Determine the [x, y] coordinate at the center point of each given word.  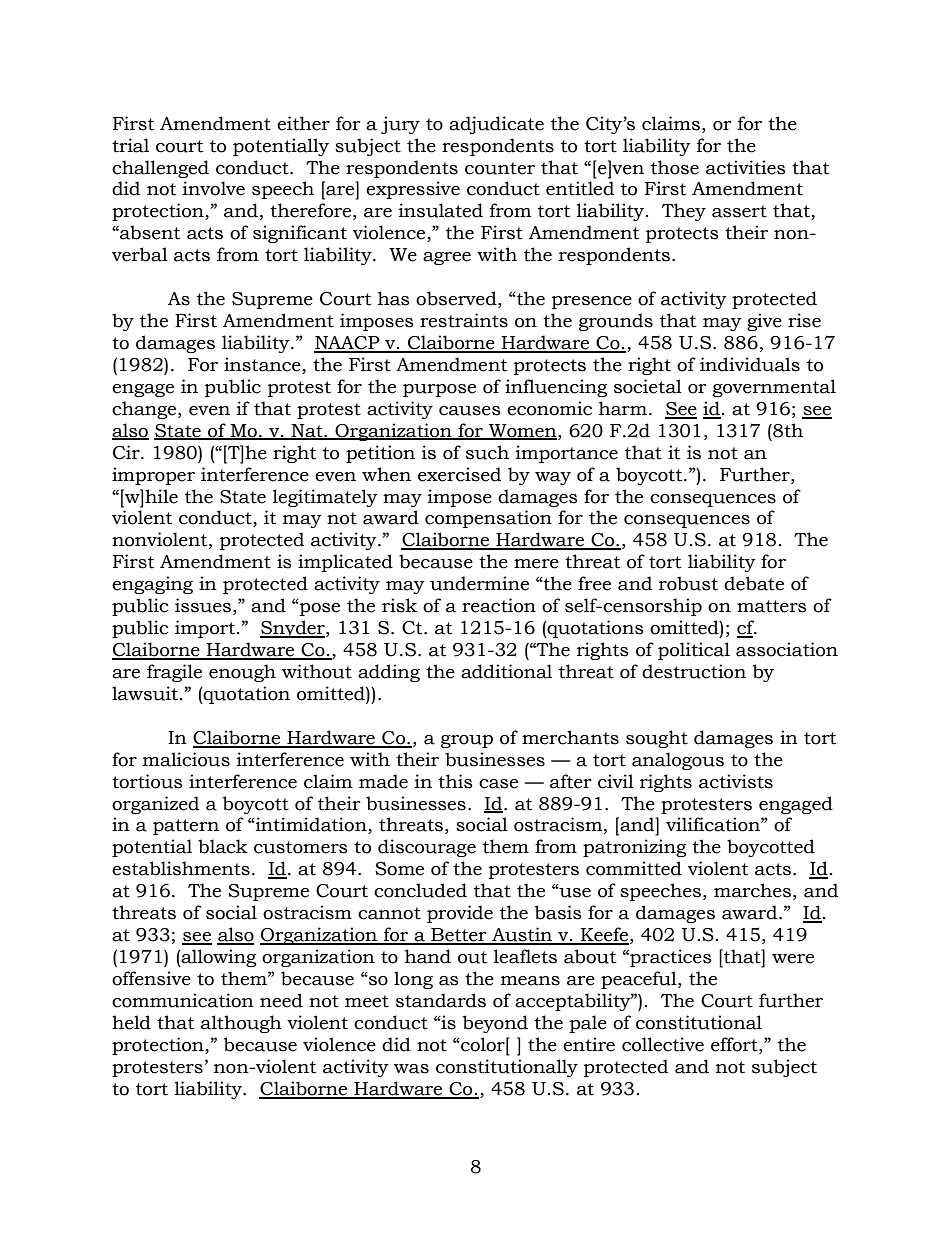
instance [263, 365]
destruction [694, 671]
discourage [427, 848]
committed [634, 868]
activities [746, 167]
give [764, 322]
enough [242, 673]
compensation [488, 519]
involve [214, 188]
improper [153, 476]
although [241, 1024]
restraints [464, 320]
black [223, 846]
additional [506, 671]
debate [754, 583]
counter [500, 168]
